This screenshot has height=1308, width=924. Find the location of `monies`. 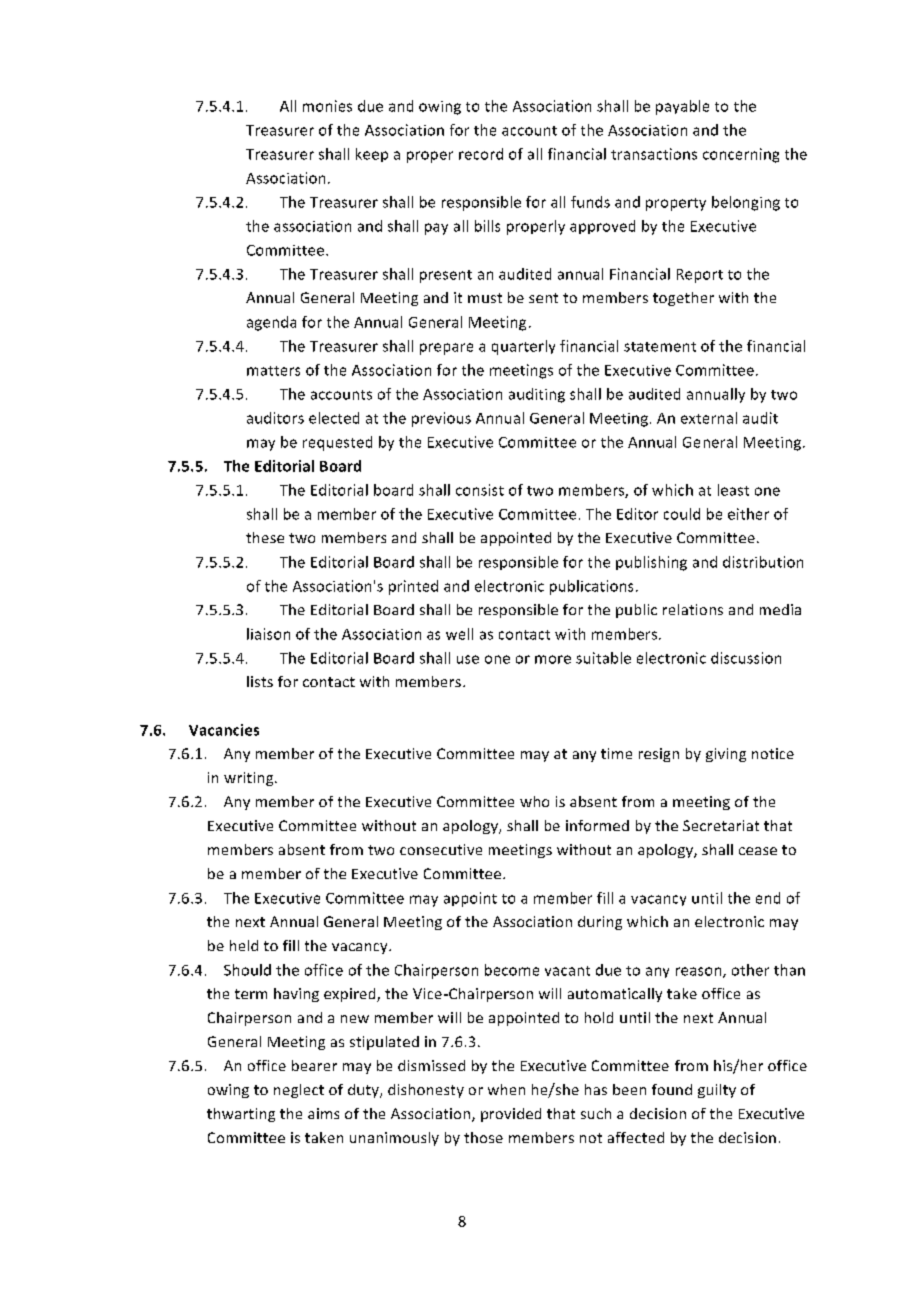

monies is located at coordinates (327, 106).
